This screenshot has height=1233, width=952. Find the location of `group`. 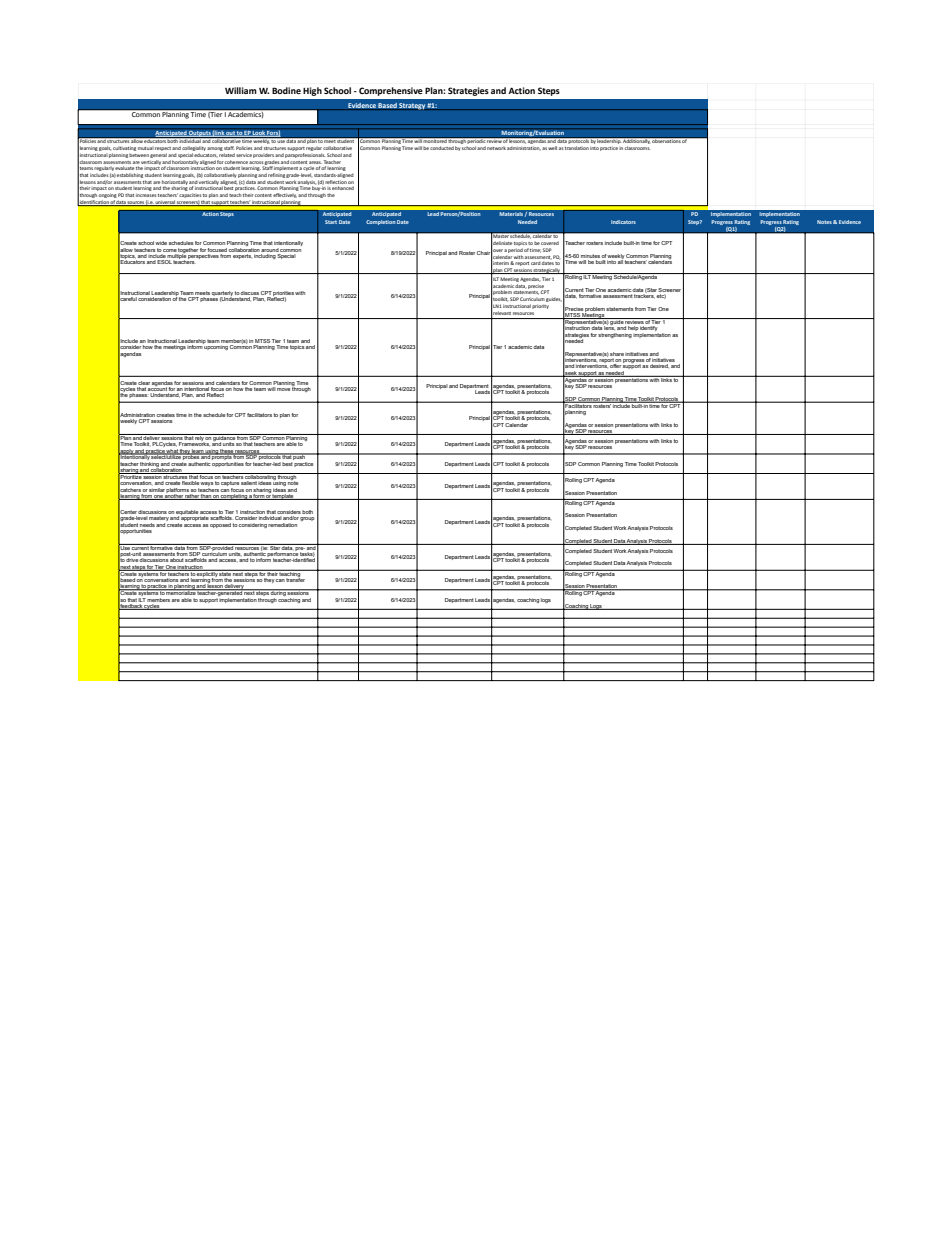

group is located at coordinates (307, 519).
